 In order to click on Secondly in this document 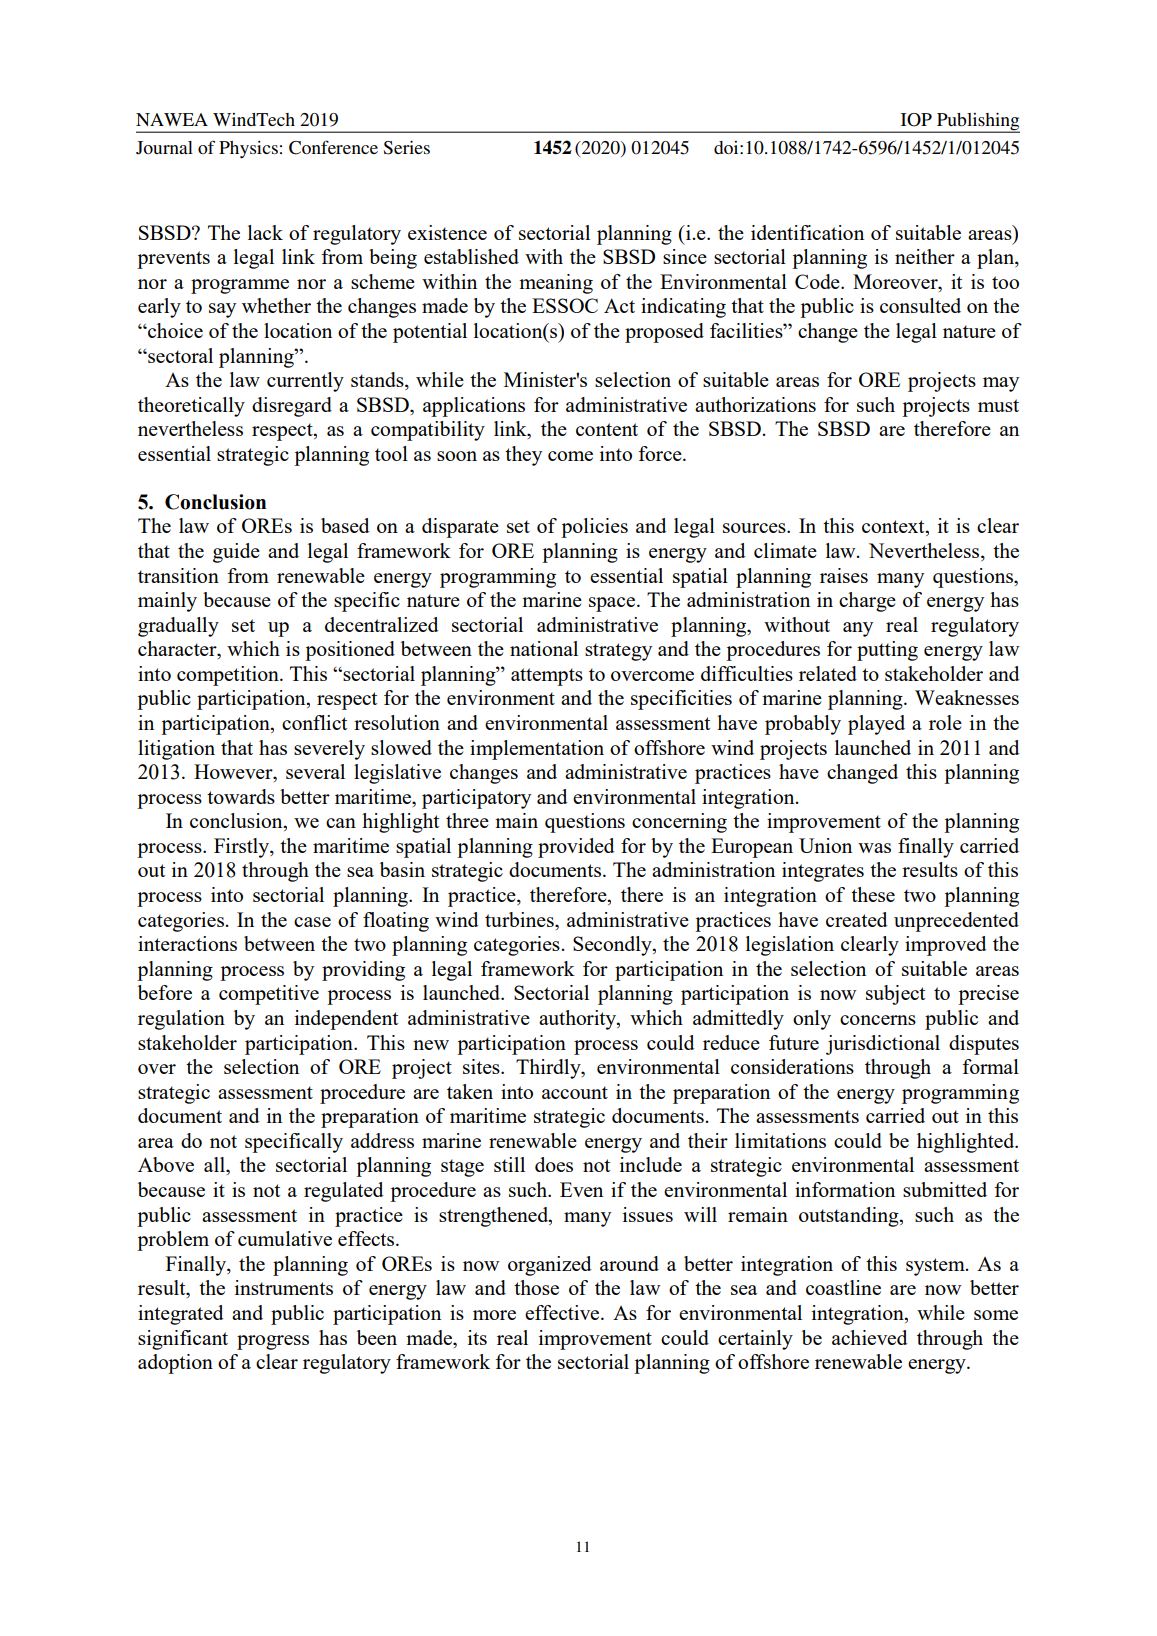, I will do `click(613, 946)`.
